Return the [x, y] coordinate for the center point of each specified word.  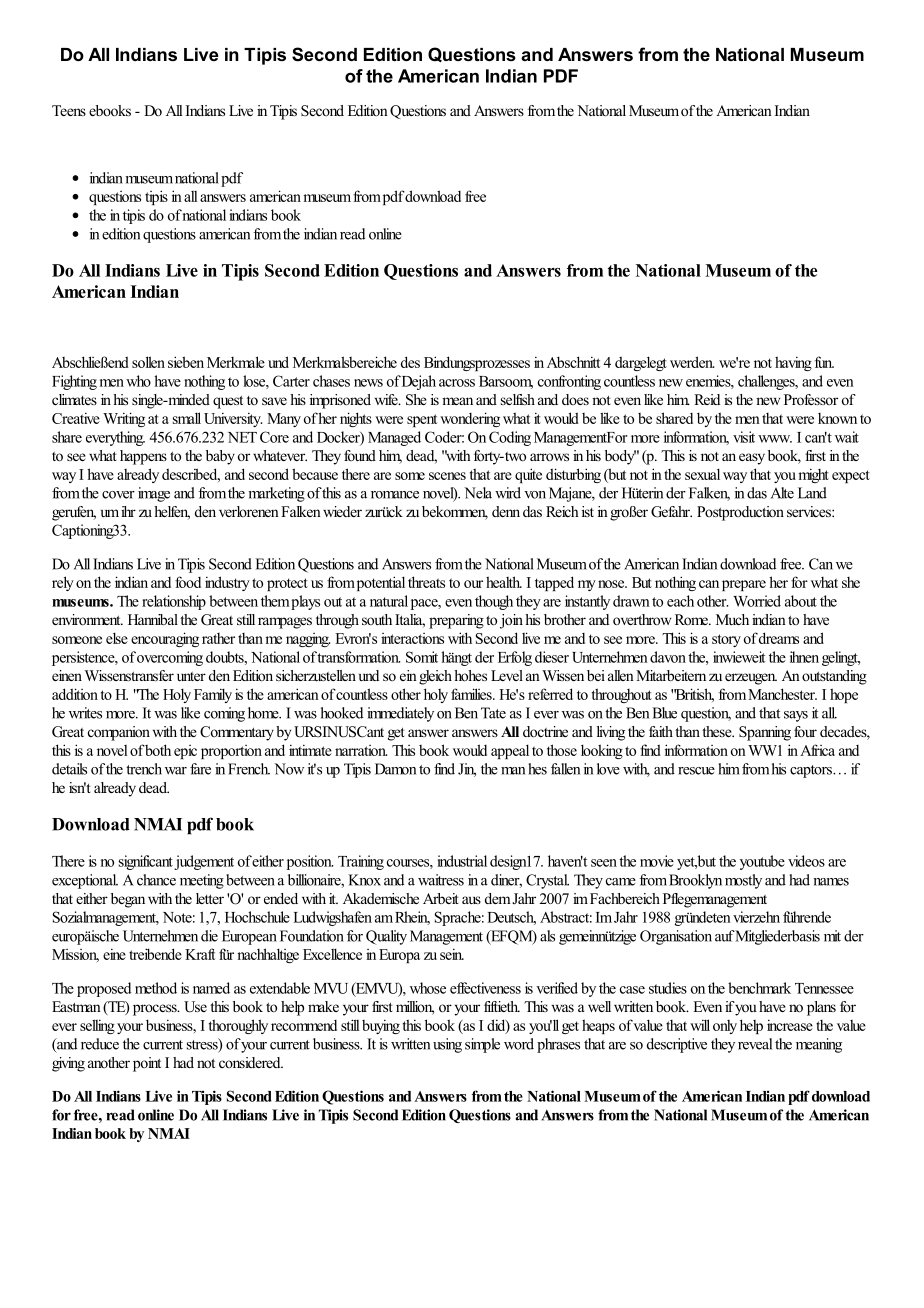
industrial [462, 861]
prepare [744, 585]
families [472, 694]
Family [213, 695]
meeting [202, 881]
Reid [707, 399]
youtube [762, 862]
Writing [124, 419]
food [188, 582]
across [457, 383]
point [147, 1064]
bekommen [455, 513]
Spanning [765, 733]
